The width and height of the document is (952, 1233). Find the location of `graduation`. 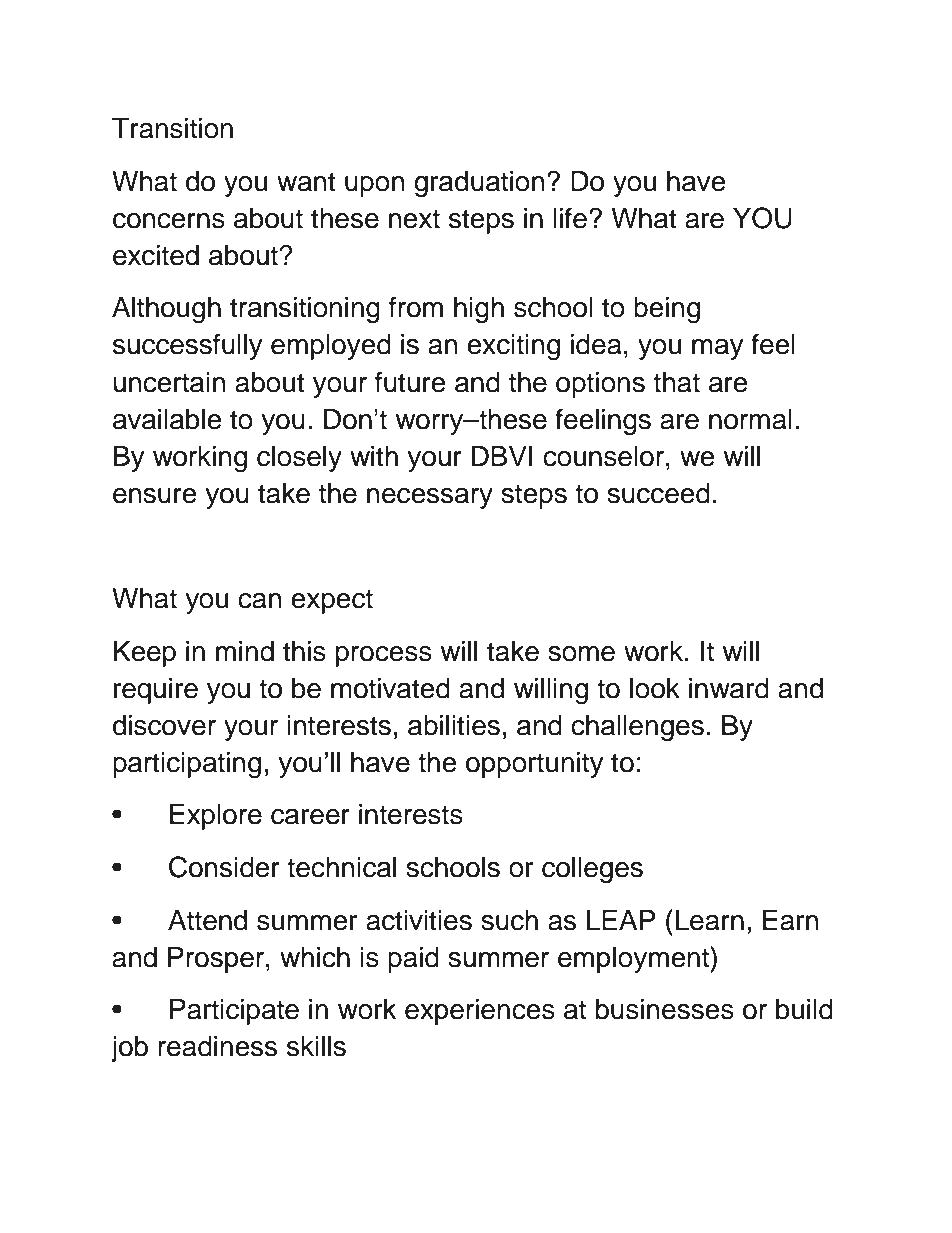

graduation is located at coordinates (479, 184).
